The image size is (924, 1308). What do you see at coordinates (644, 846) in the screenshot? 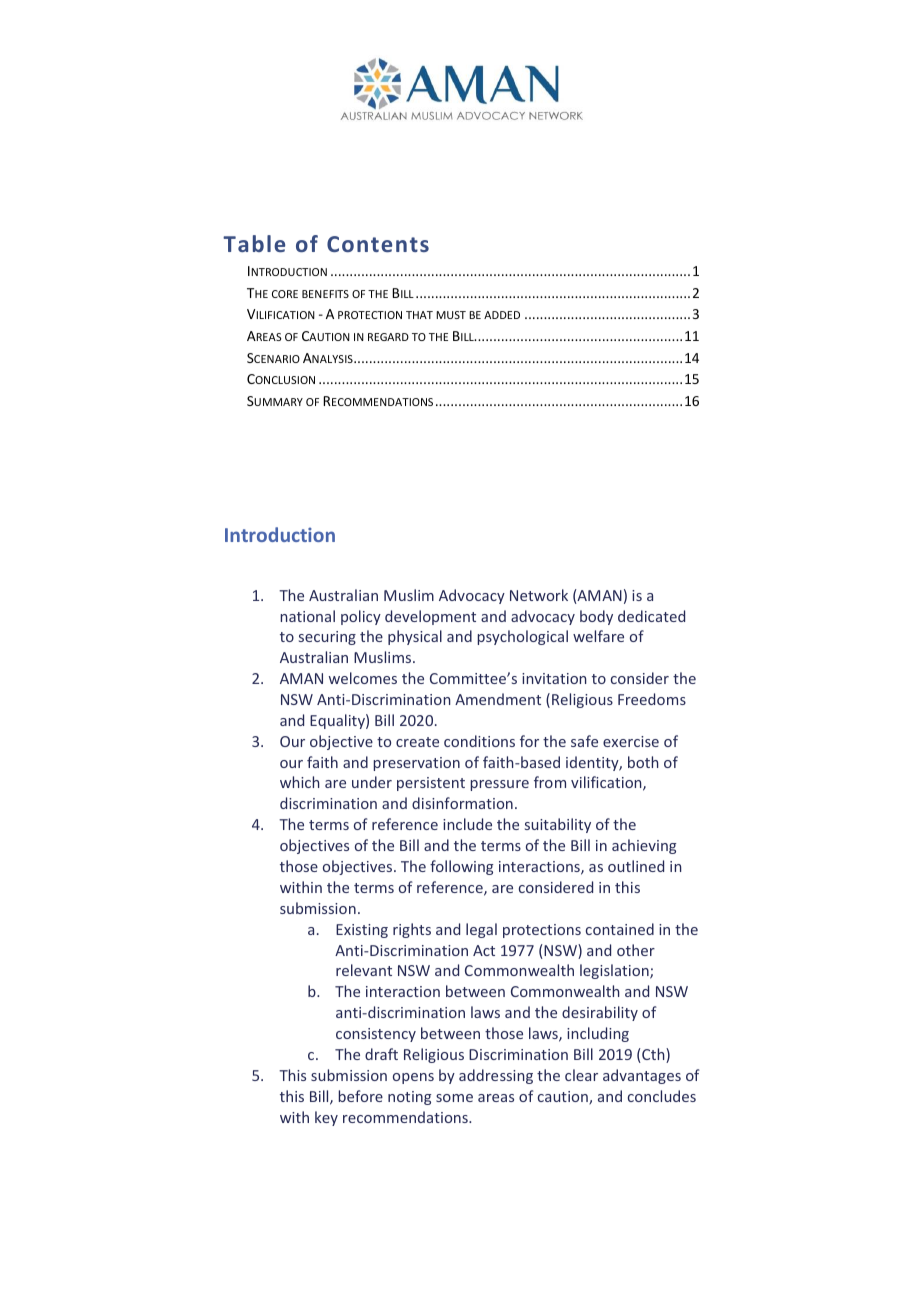
I see `achieving` at bounding box center [644, 846].
